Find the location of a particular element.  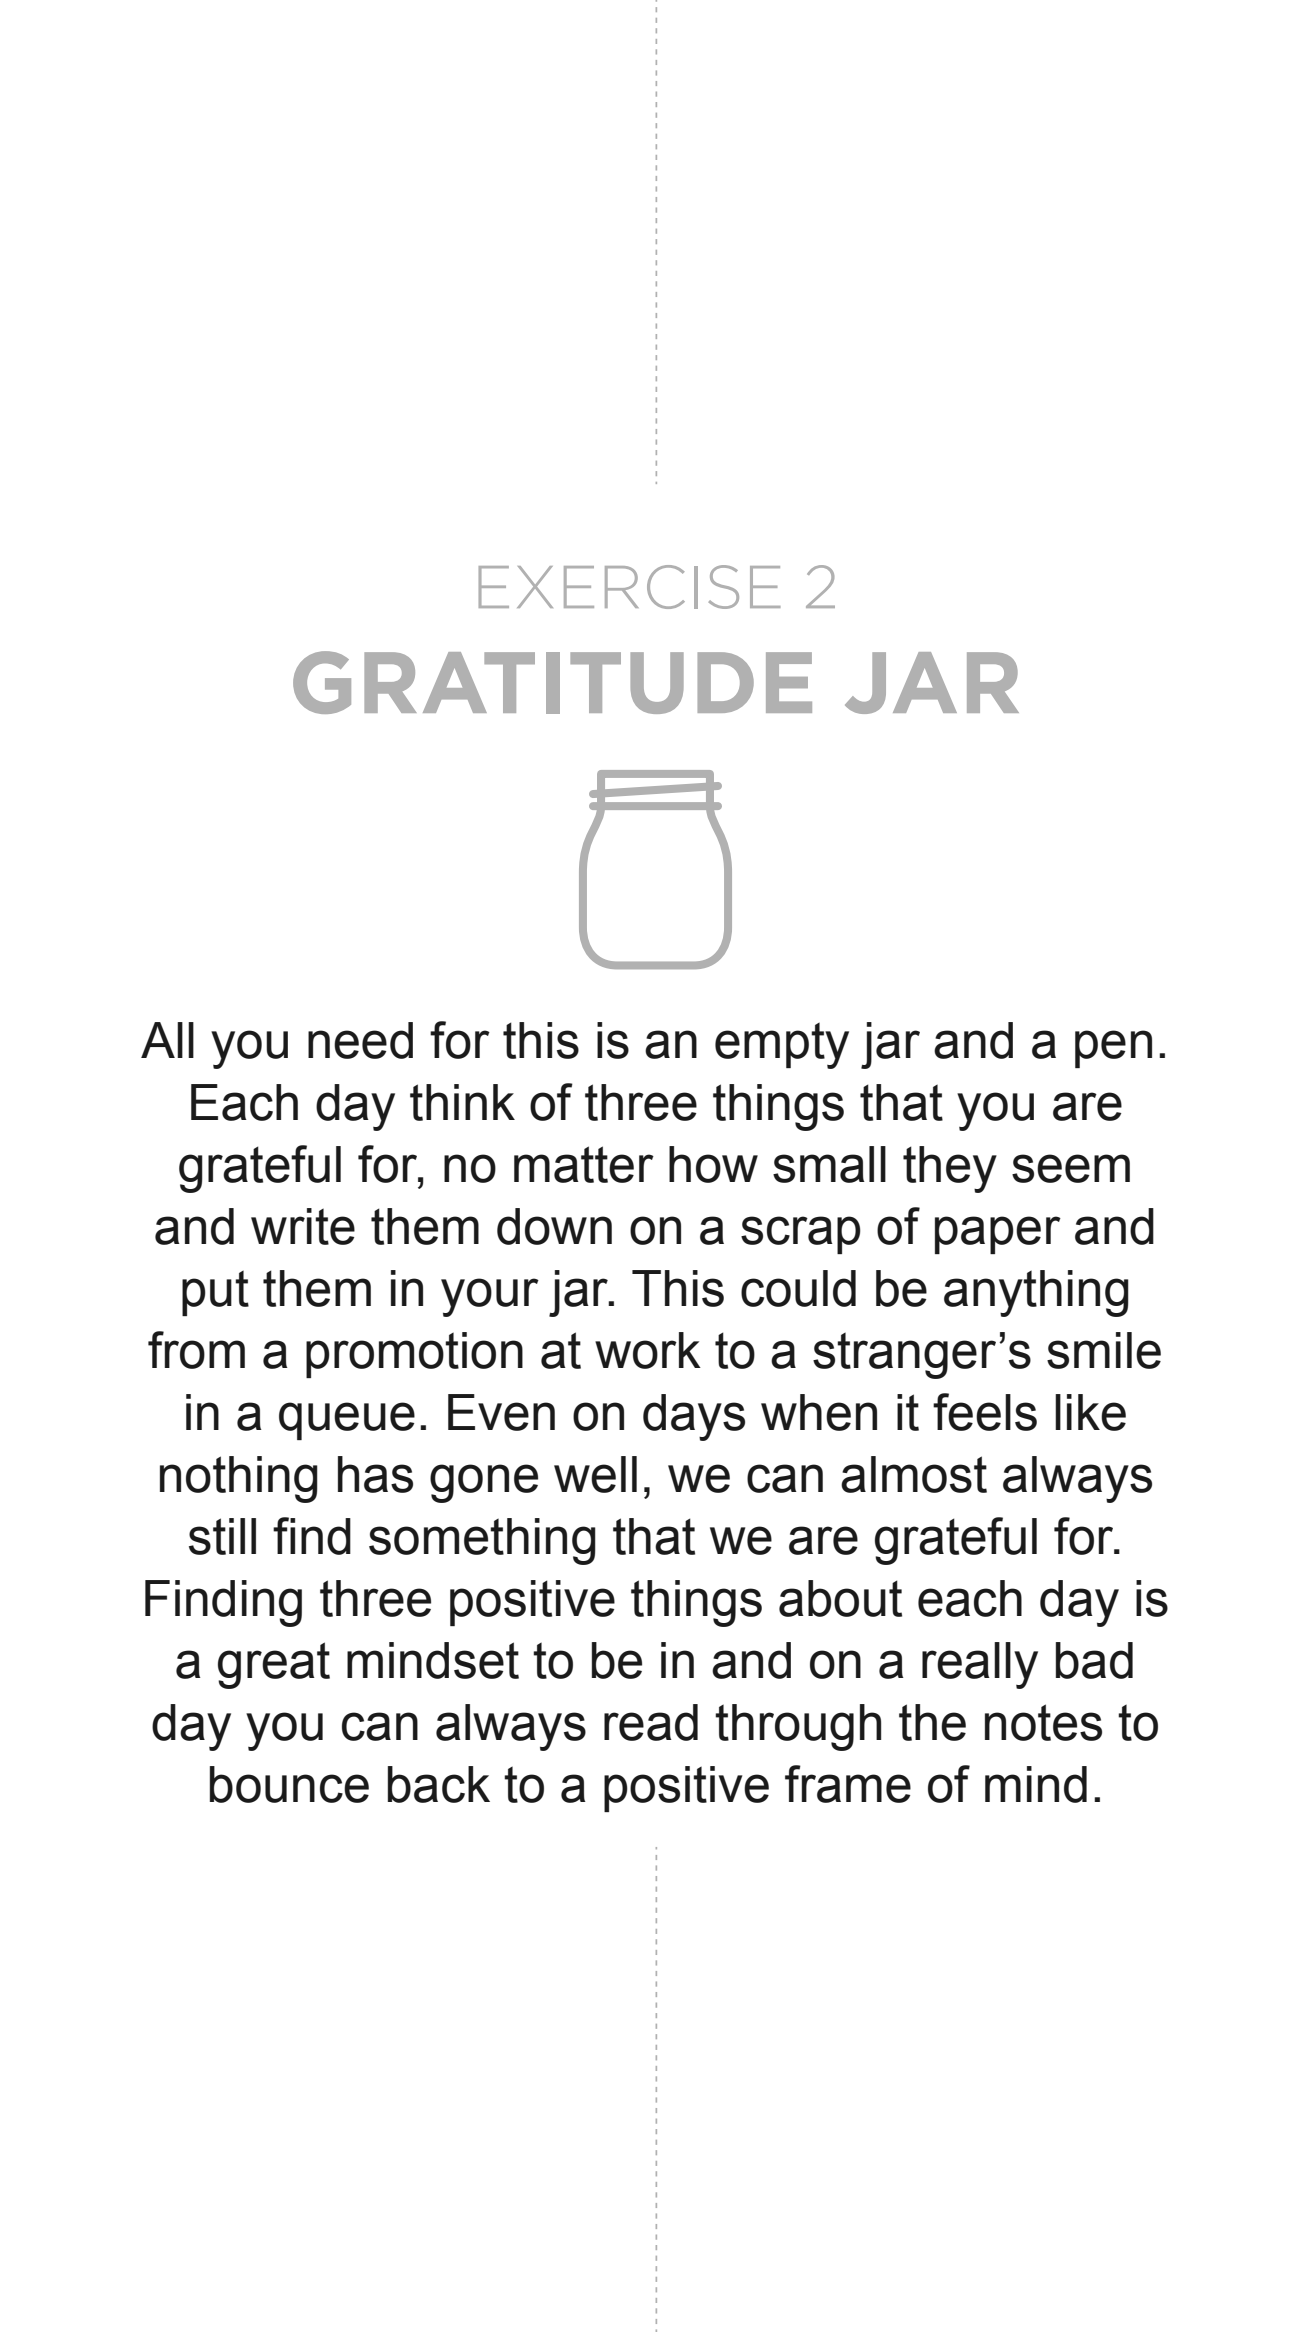

need is located at coordinates (360, 1040).
